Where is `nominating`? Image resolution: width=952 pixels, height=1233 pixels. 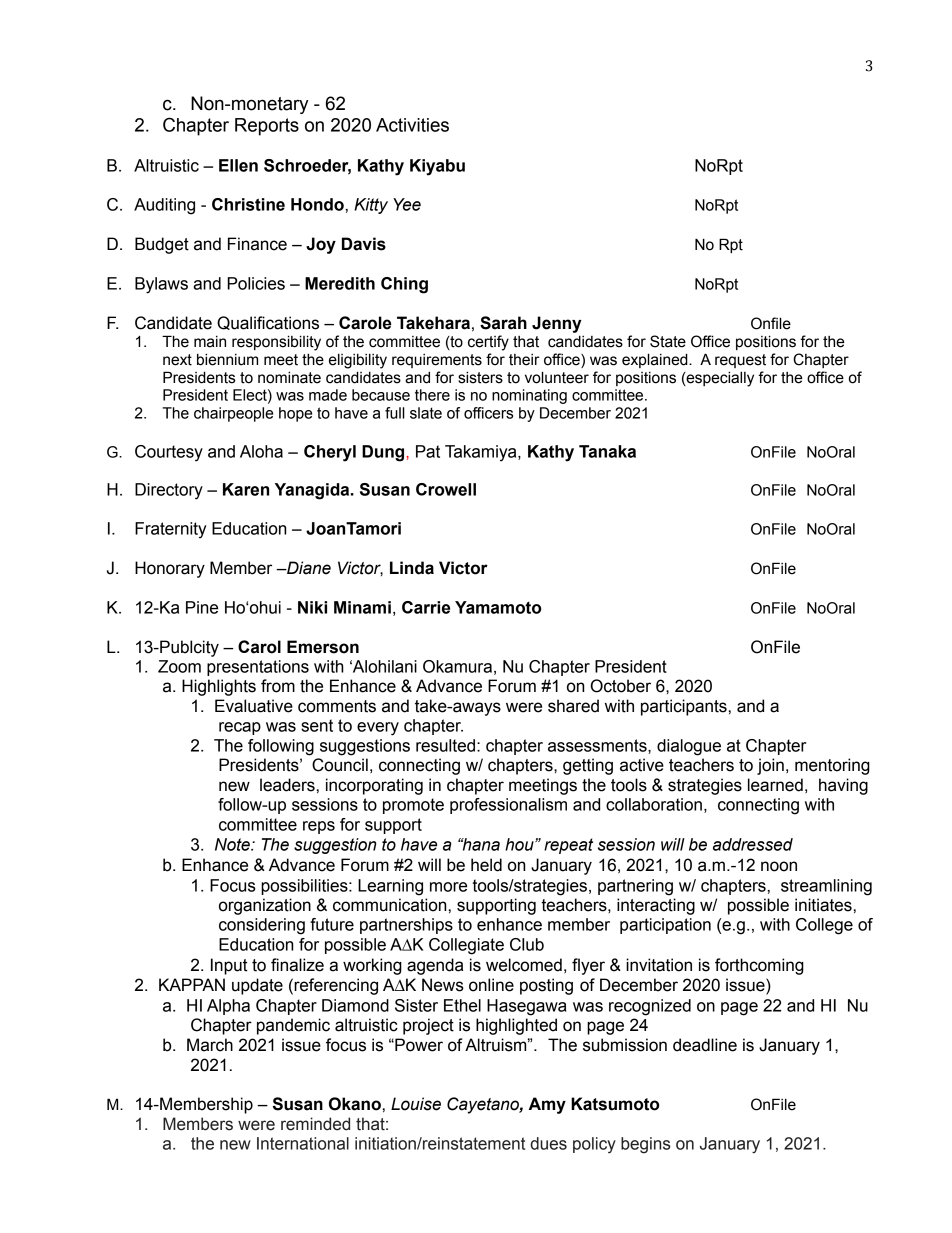
nominating is located at coordinates (529, 396).
